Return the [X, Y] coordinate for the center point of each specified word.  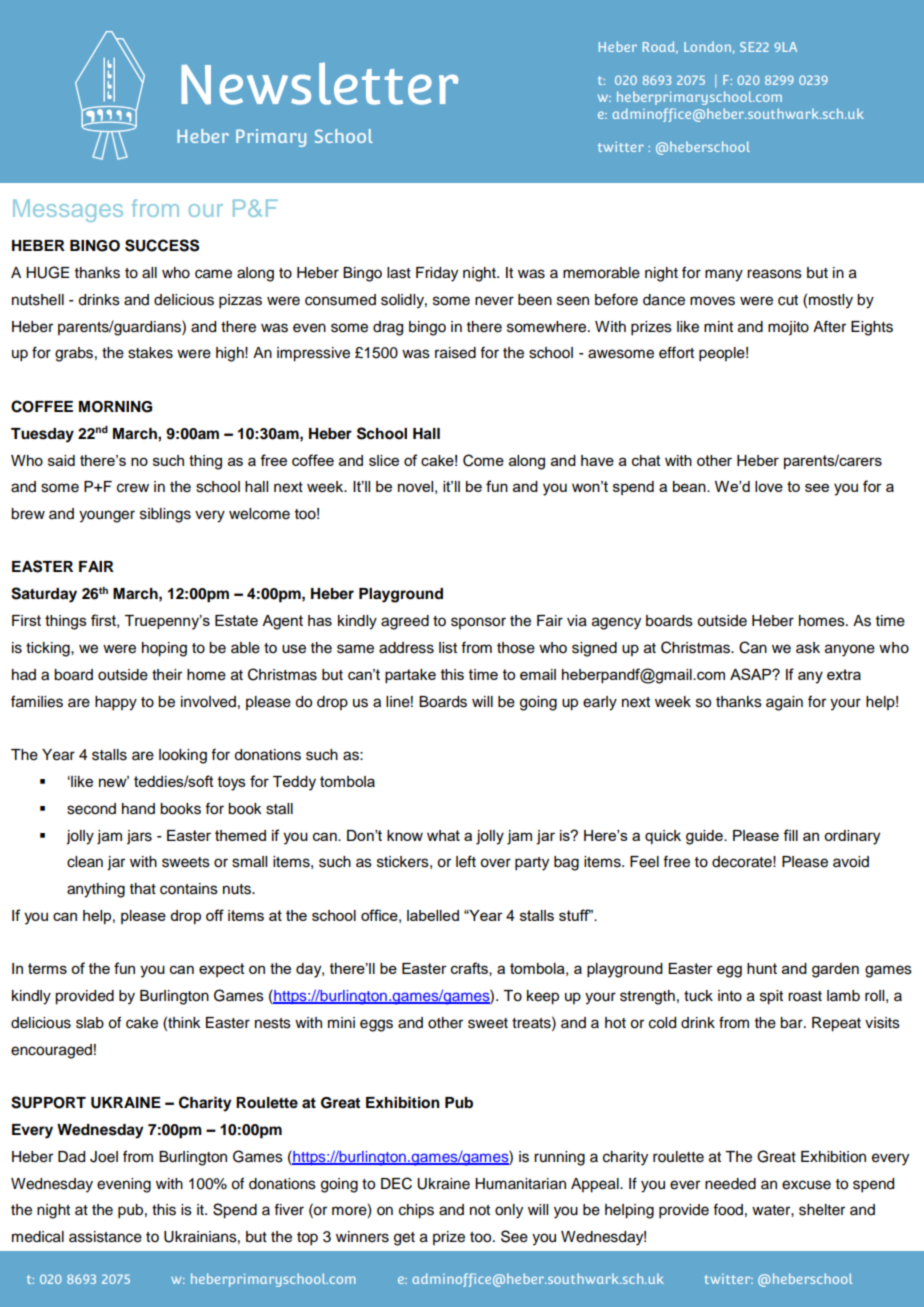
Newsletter [319, 83]
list [448, 648]
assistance [105, 1237]
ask [808, 648]
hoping [164, 649]
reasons [774, 274]
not [480, 1210]
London [707, 46]
